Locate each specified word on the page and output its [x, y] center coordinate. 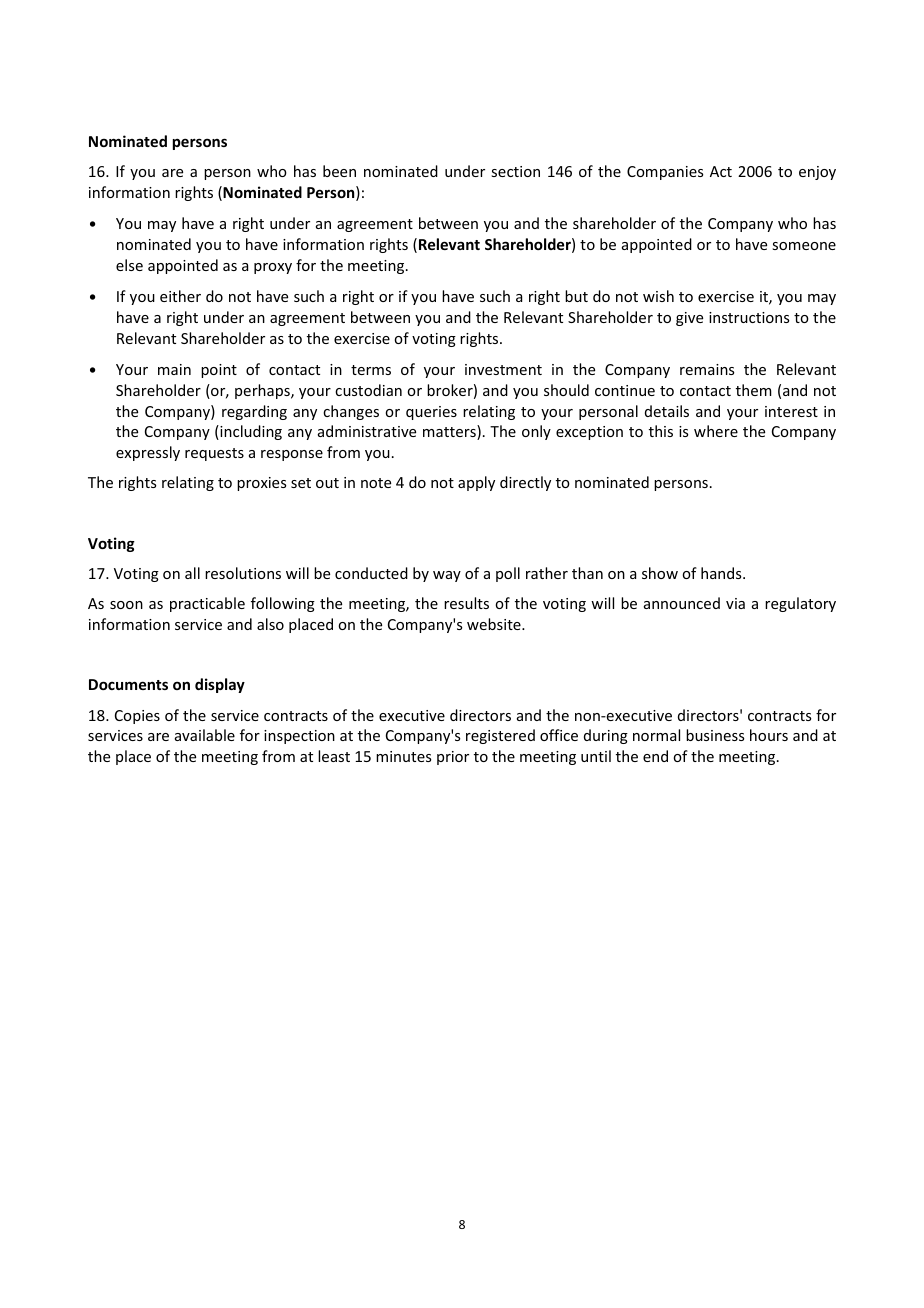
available [205, 735]
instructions [749, 317]
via [735, 603]
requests [214, 454]
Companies [665, 173]
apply [476, 483]
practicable [207, 604]
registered [500, 736]
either [180, 296]
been [339, 171]
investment [503, 369]
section [515, 171]
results [466, 603]
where [716, 431]
